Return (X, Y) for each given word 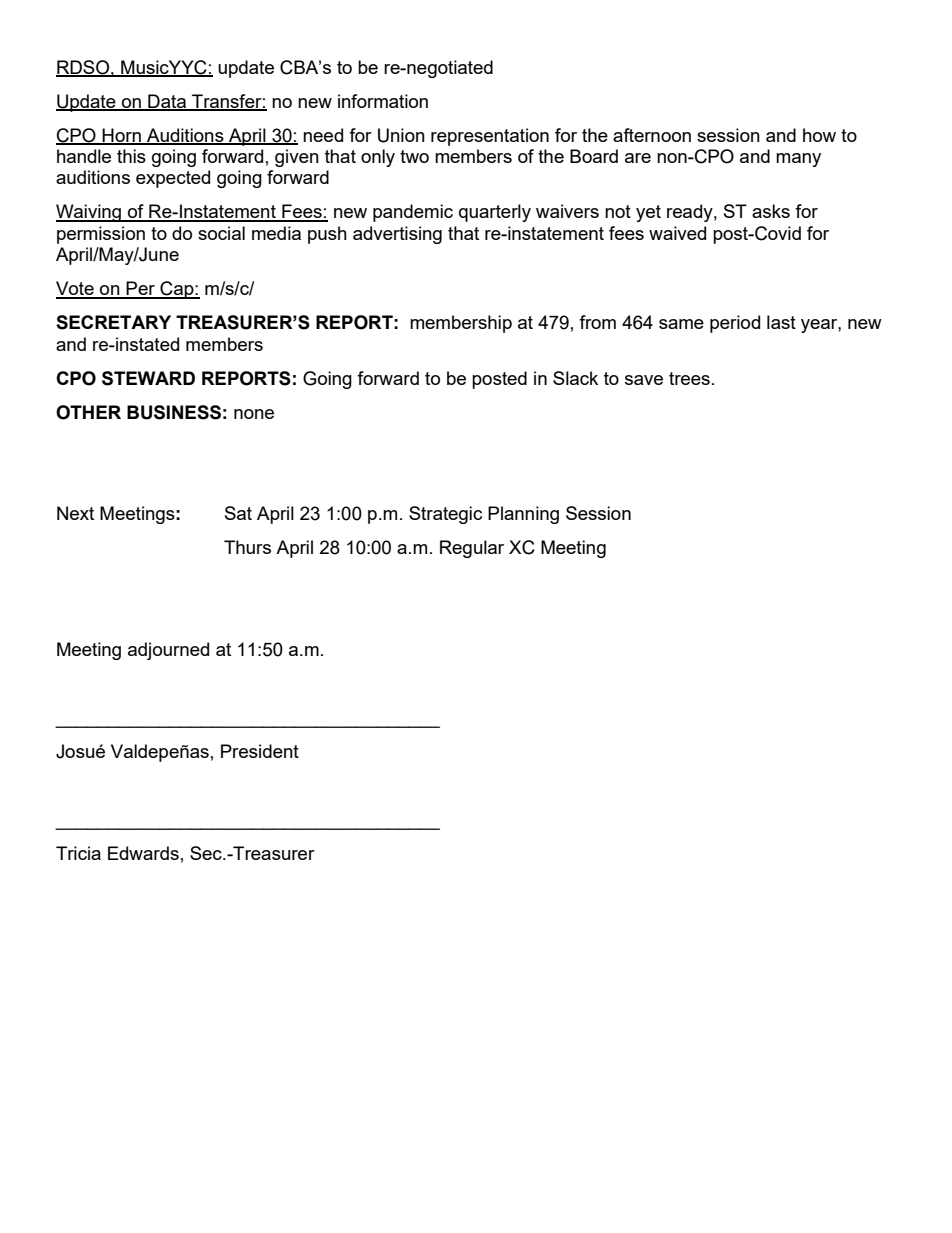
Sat (238, 513)
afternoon (652, 135)
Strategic (445, 515)
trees (689, 378)
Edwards (143, 853)
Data (167, 102)
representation (490, 137)
